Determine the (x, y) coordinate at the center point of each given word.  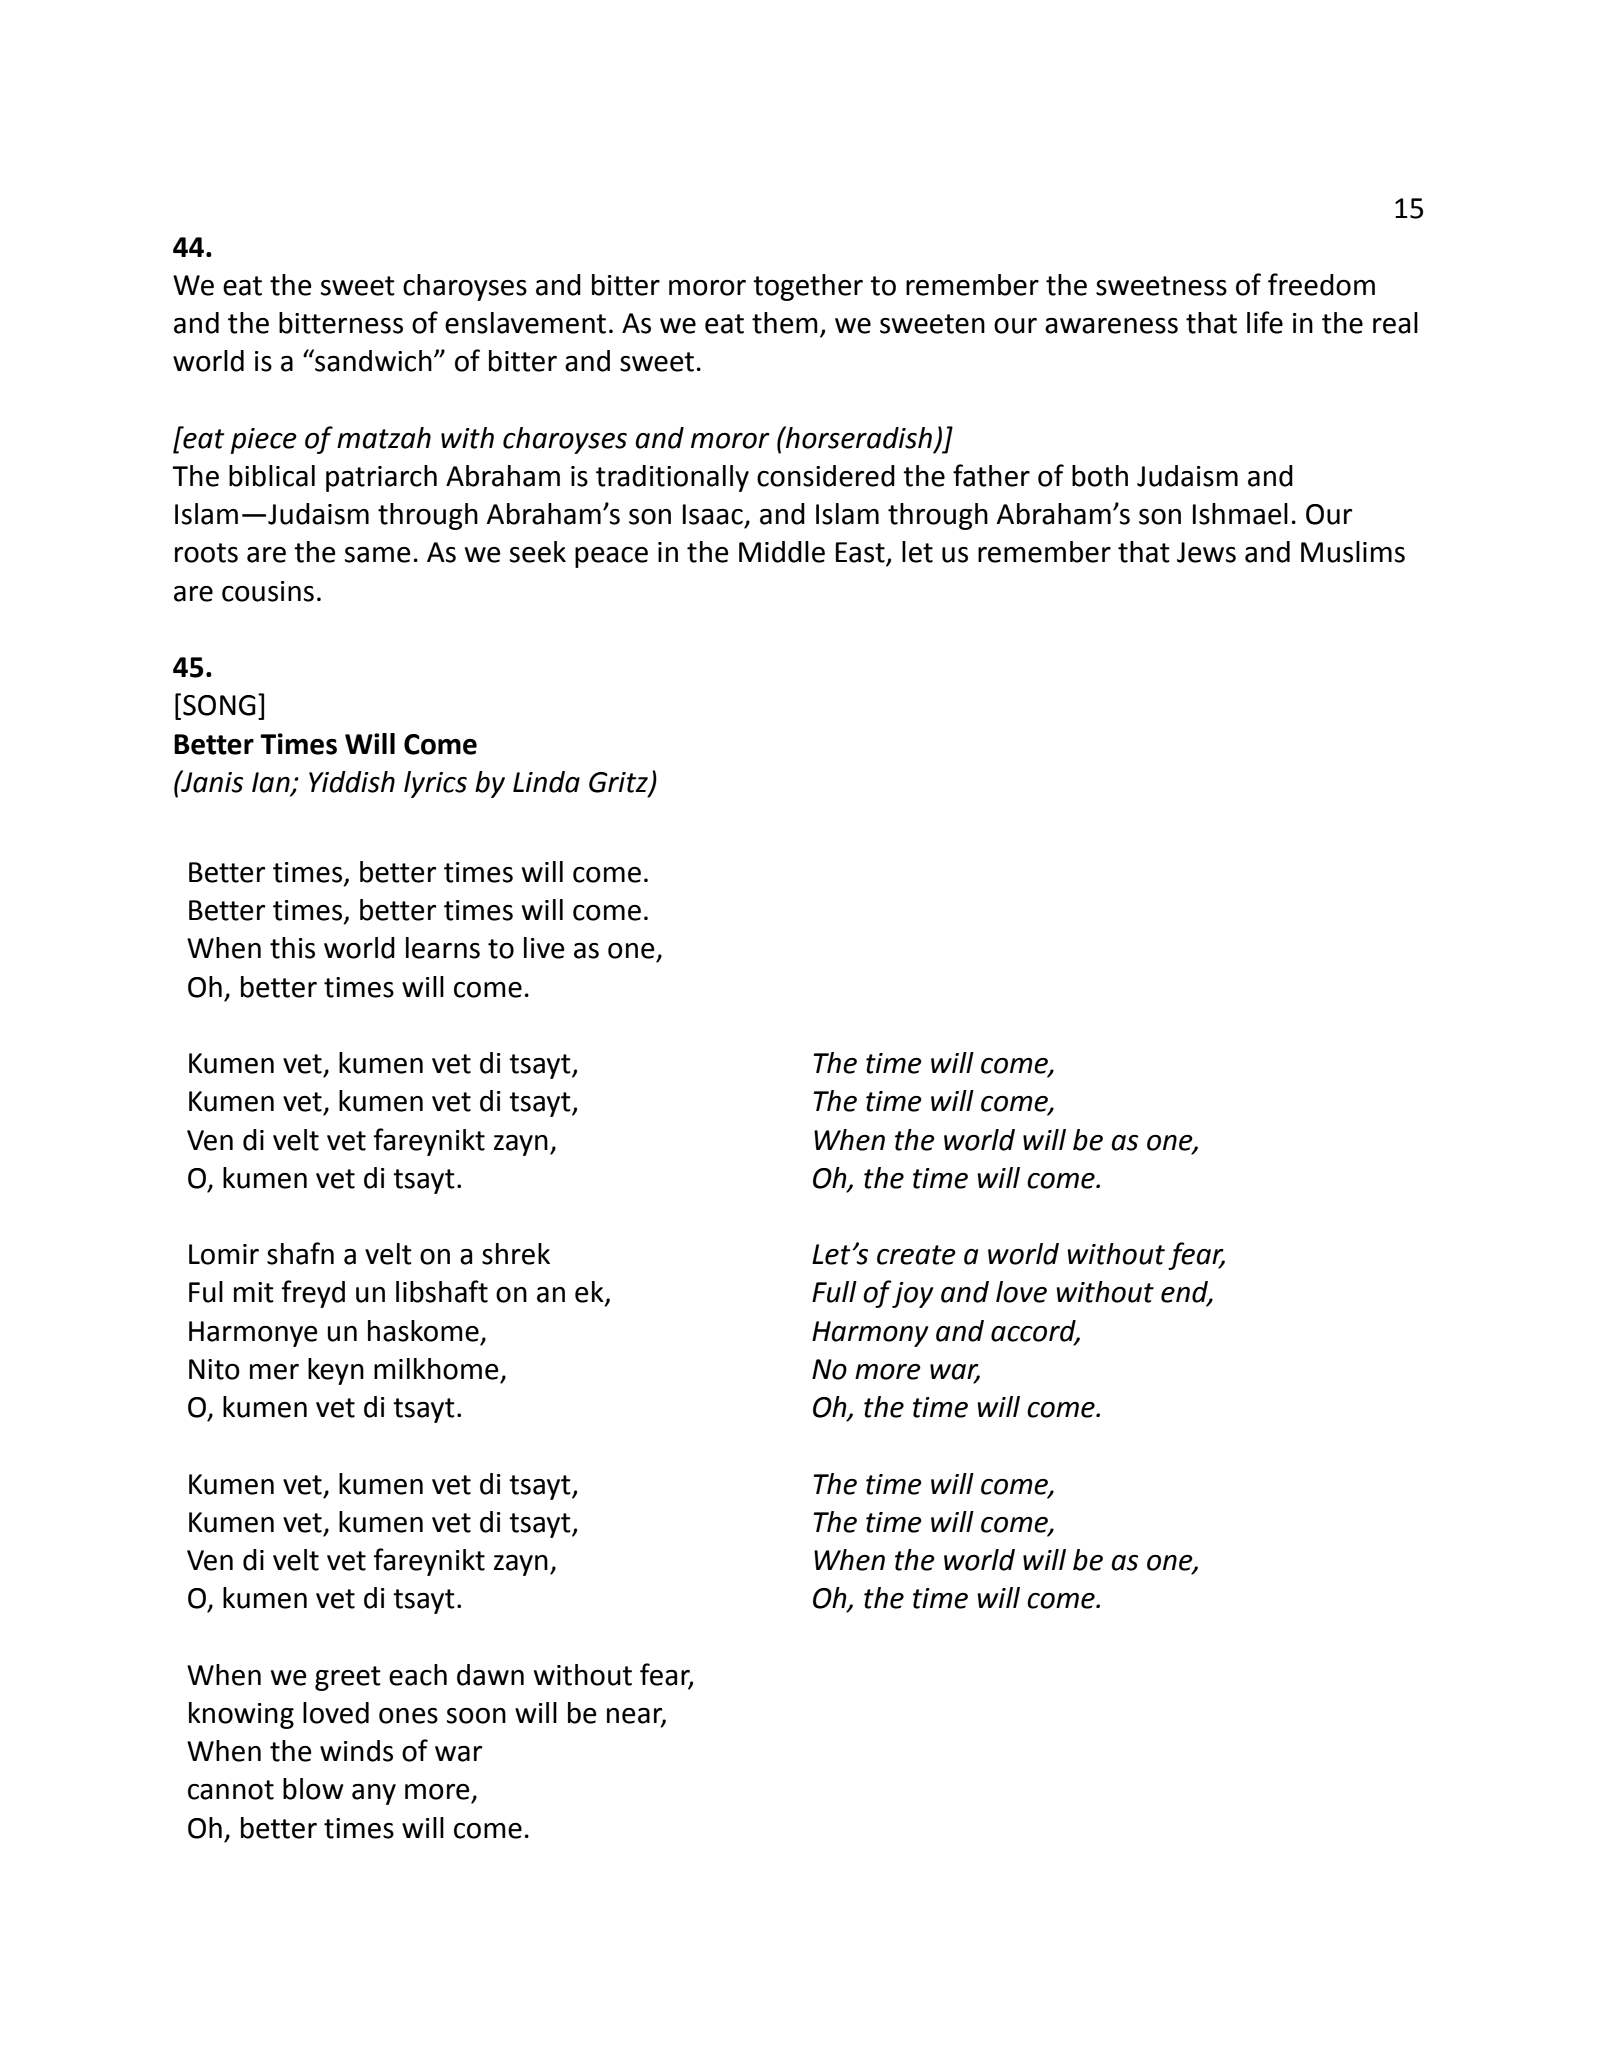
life (1265, 322)
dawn (490, 1675)
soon (476, 1716)
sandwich (372, 360)
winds (356, 1751)
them (785, 323)
